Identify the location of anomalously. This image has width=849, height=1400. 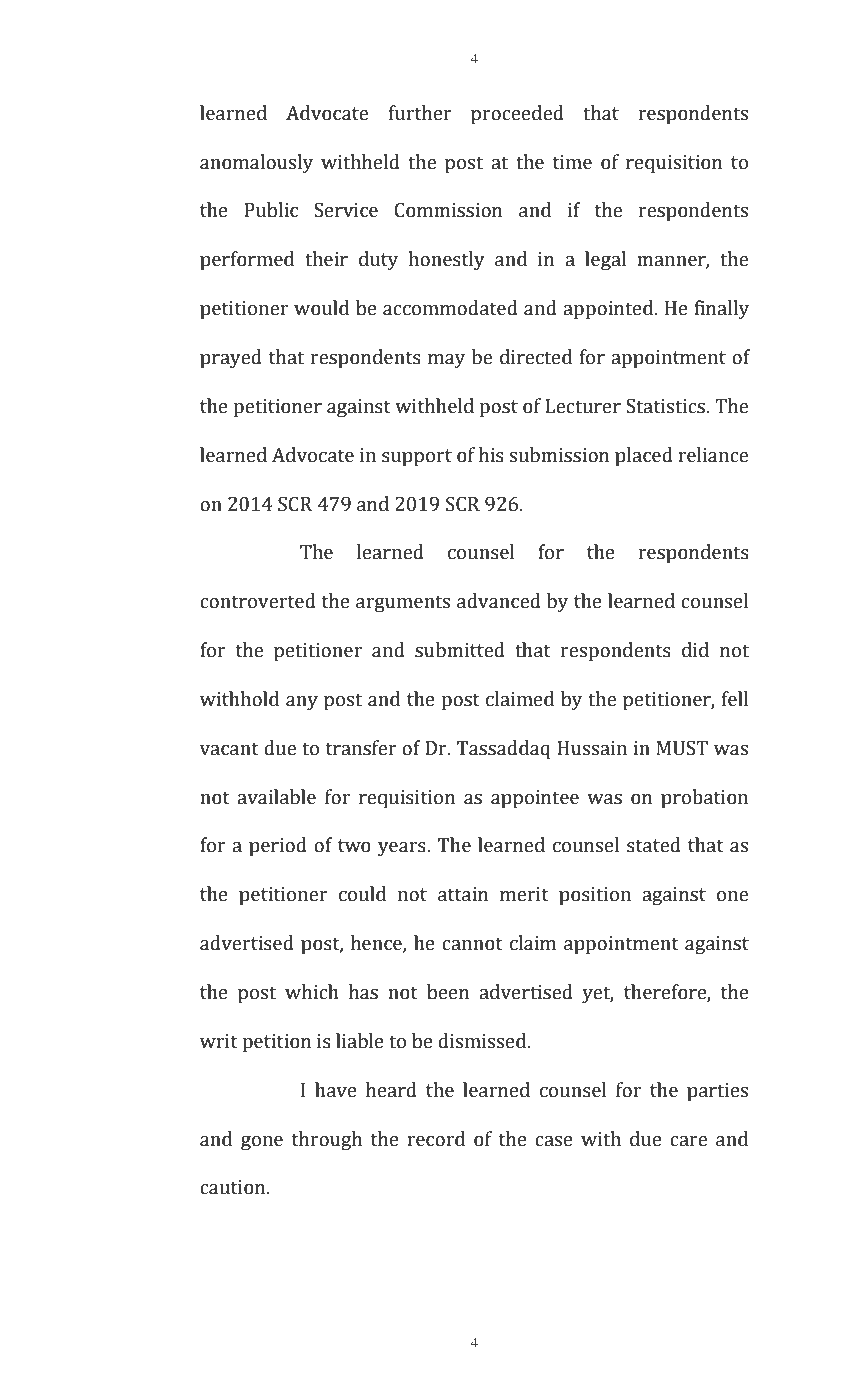
(256, 164).
